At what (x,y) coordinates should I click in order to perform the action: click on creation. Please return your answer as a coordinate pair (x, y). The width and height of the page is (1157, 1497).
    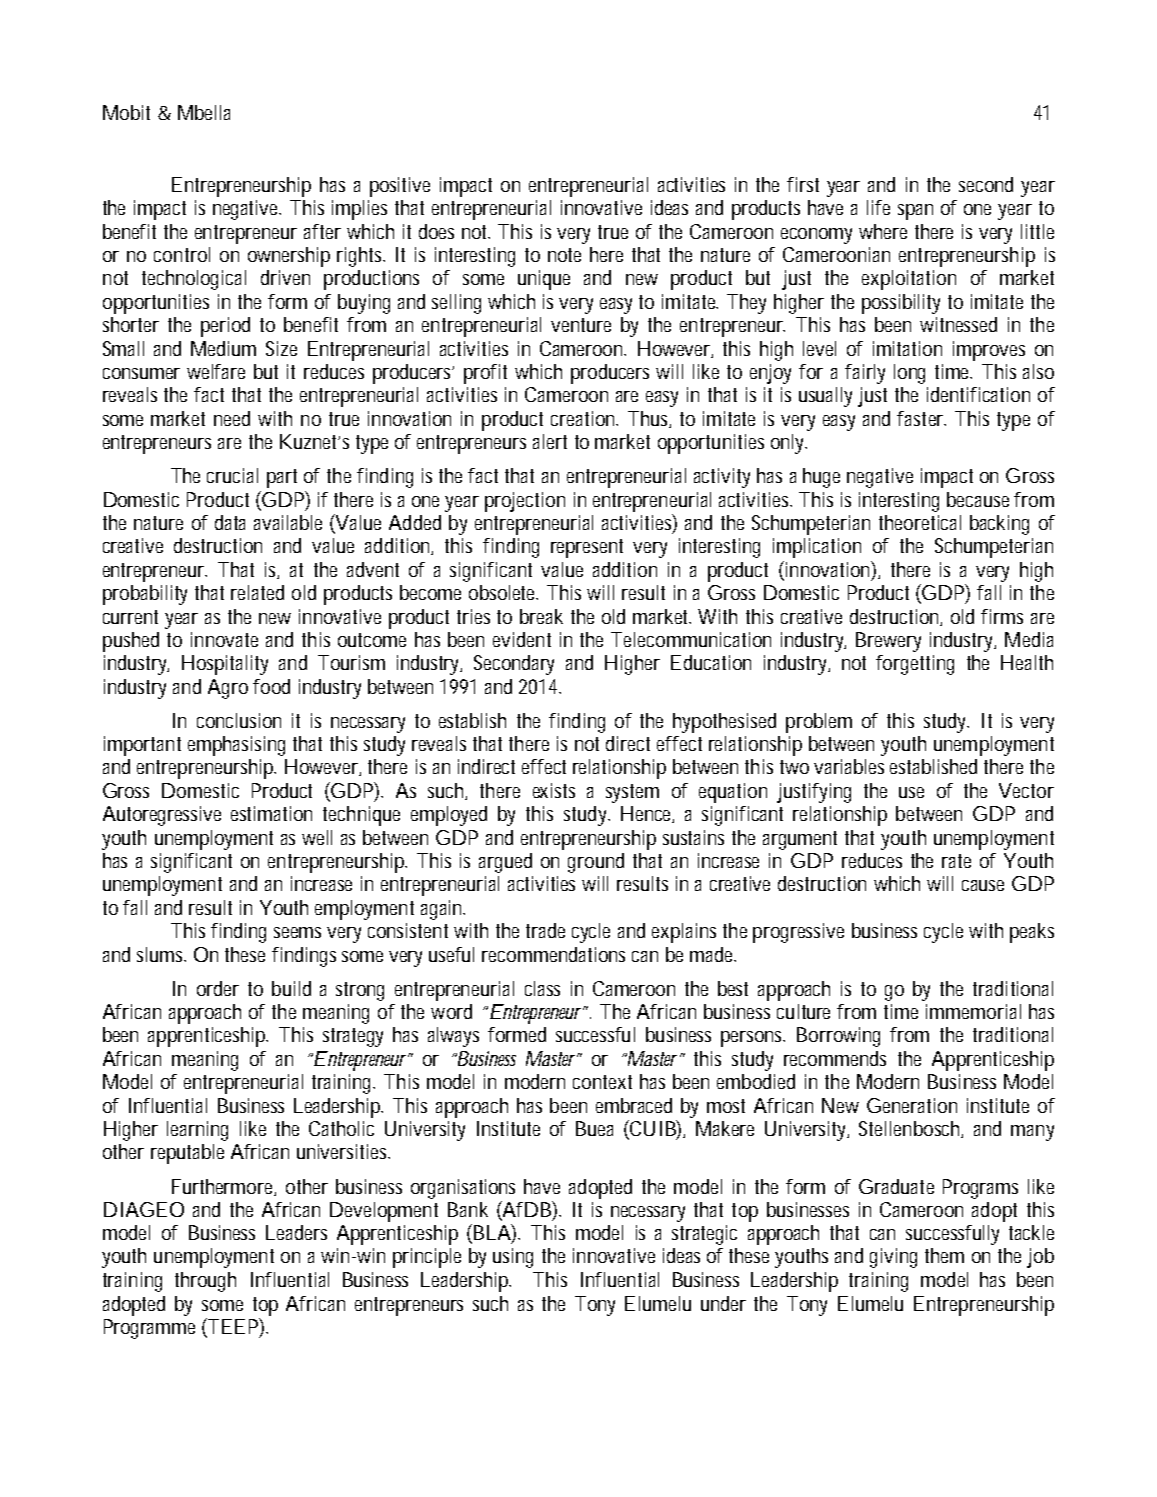
    Looking at the image, I should click on (584, 418).
